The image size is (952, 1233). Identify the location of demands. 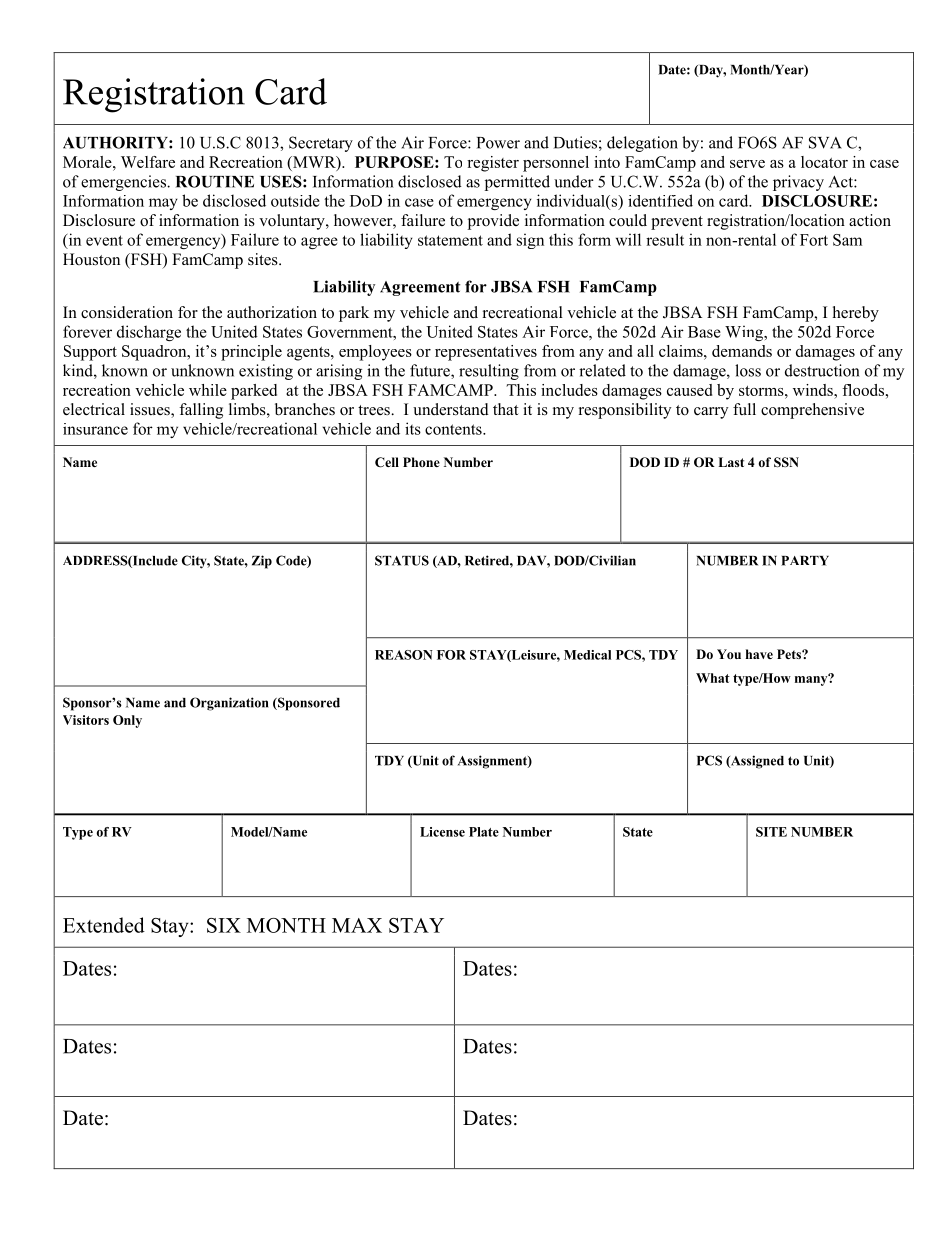
(742, 351).
